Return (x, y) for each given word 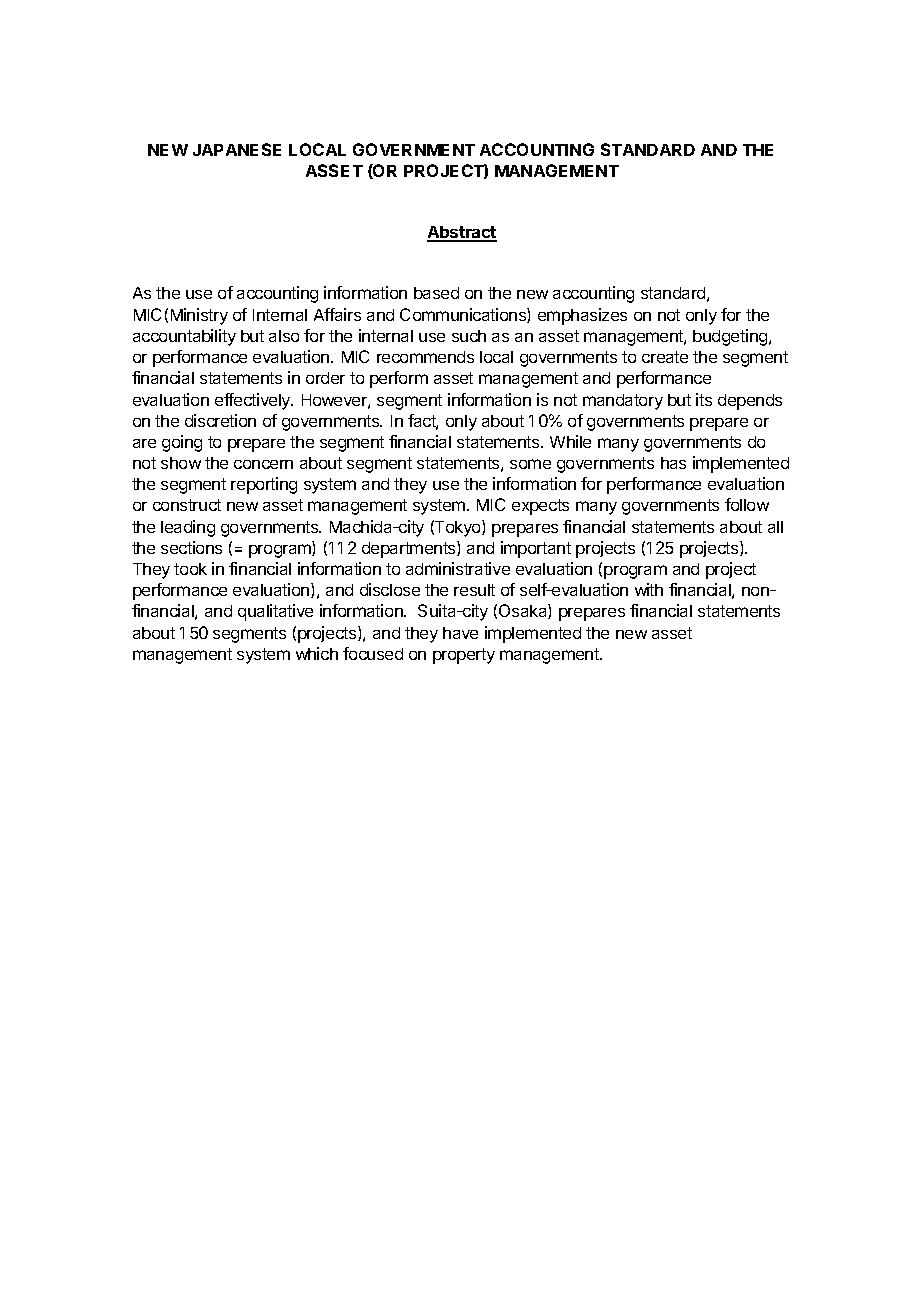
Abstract (462, 233)
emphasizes (582, 316)
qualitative (275, 612)
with (649, 589)
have (460, 633)
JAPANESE (237, 149)
